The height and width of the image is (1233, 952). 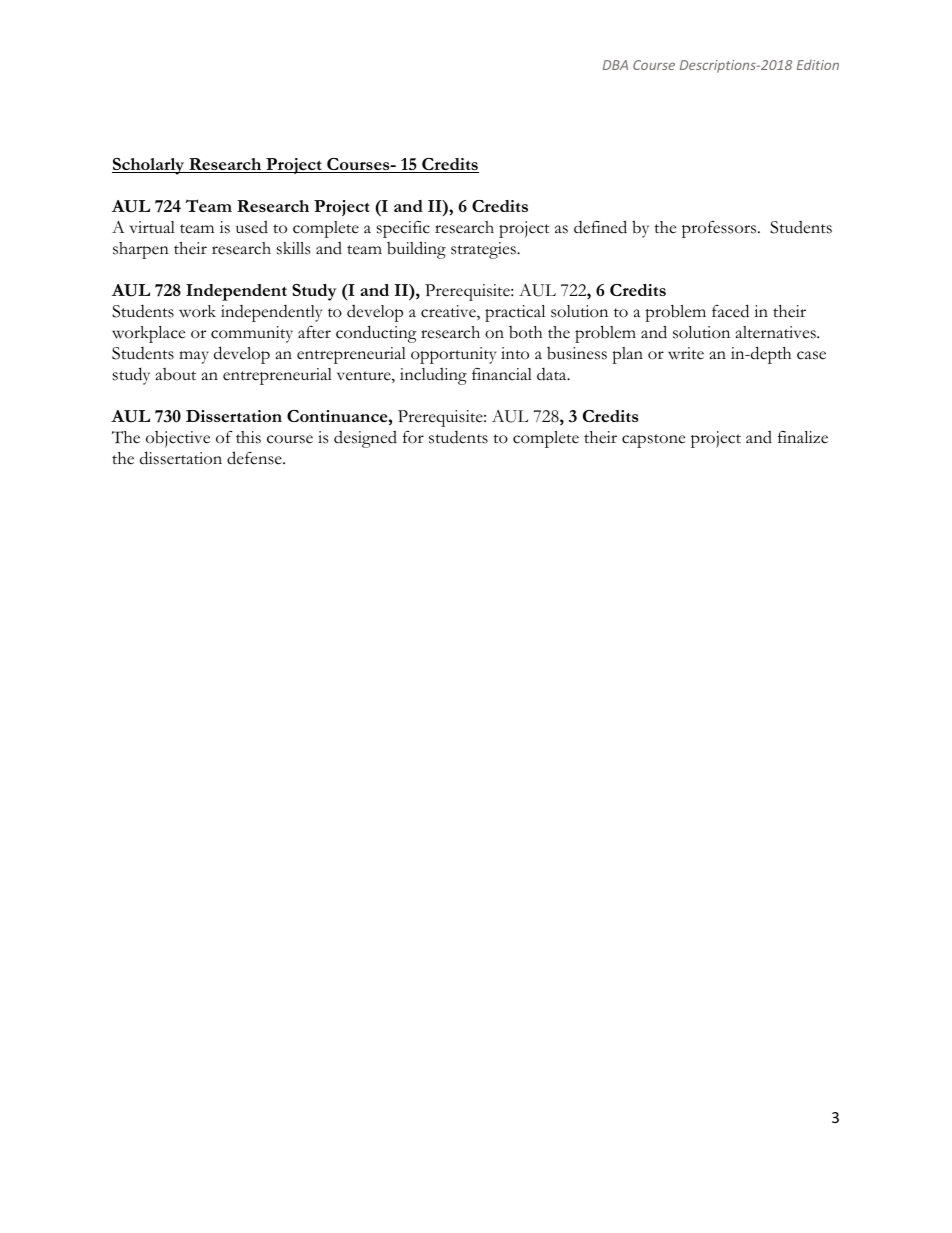 What do you see at coordinates (719, 229) in the image?
I see `professors` at bounding box center [719, 229].
